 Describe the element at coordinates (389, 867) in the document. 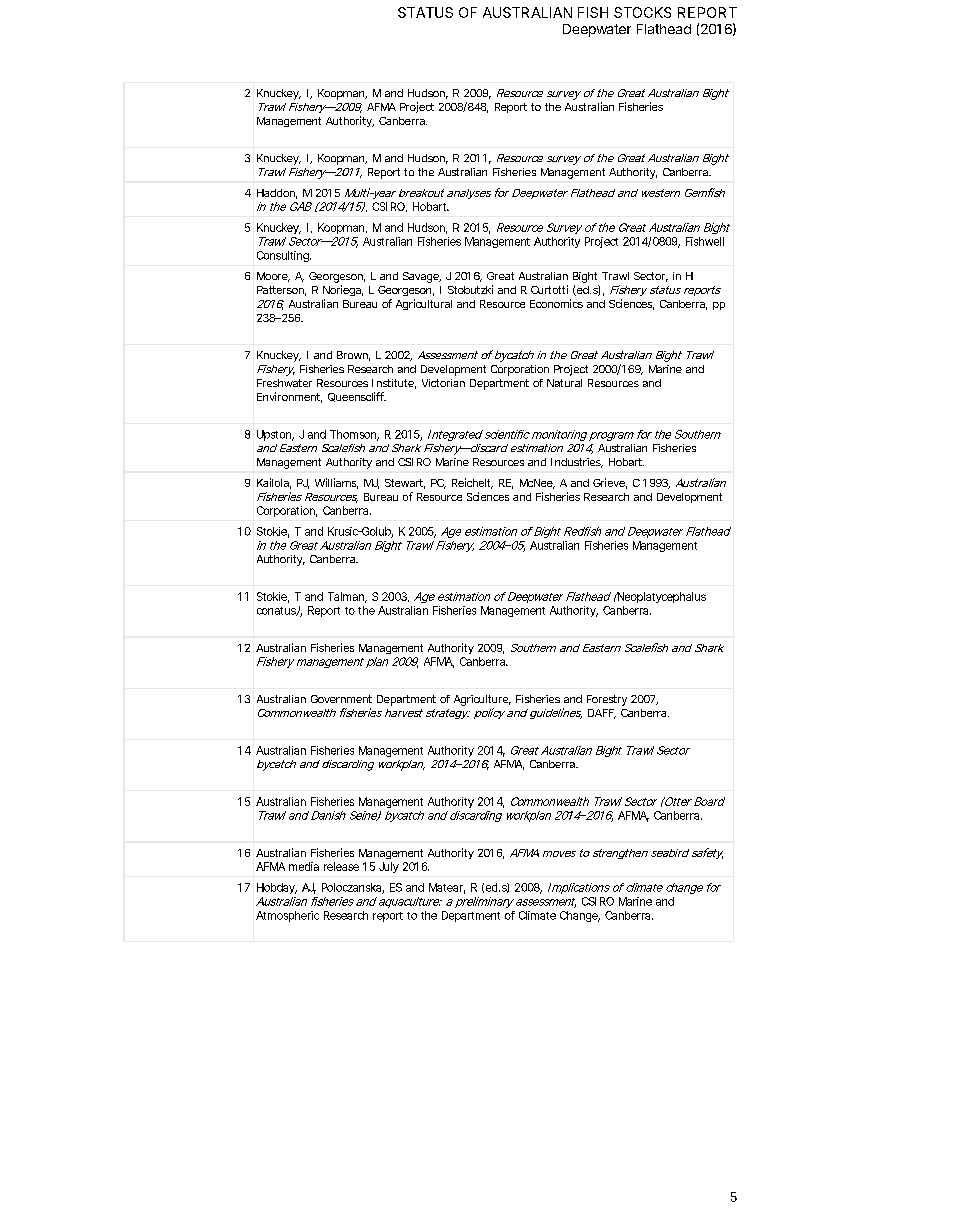

I see `July` at that location.
